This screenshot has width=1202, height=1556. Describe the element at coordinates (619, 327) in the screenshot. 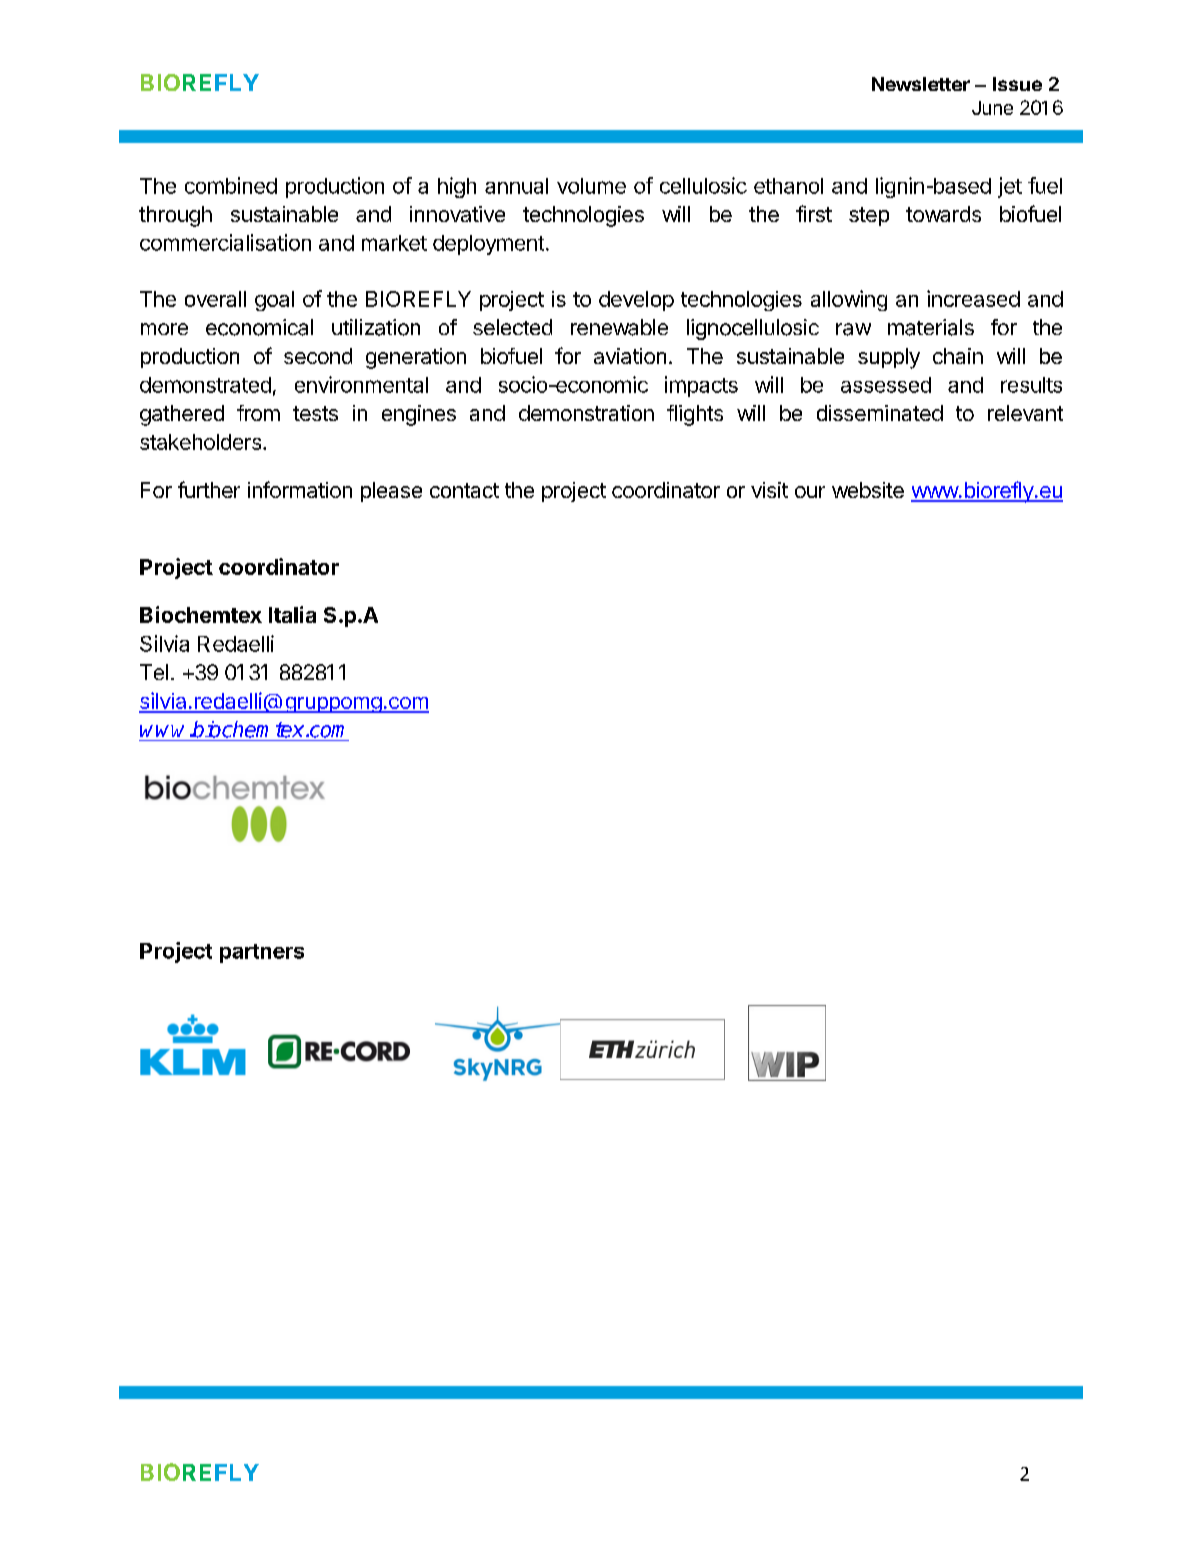

I see `renewable` at that location.
